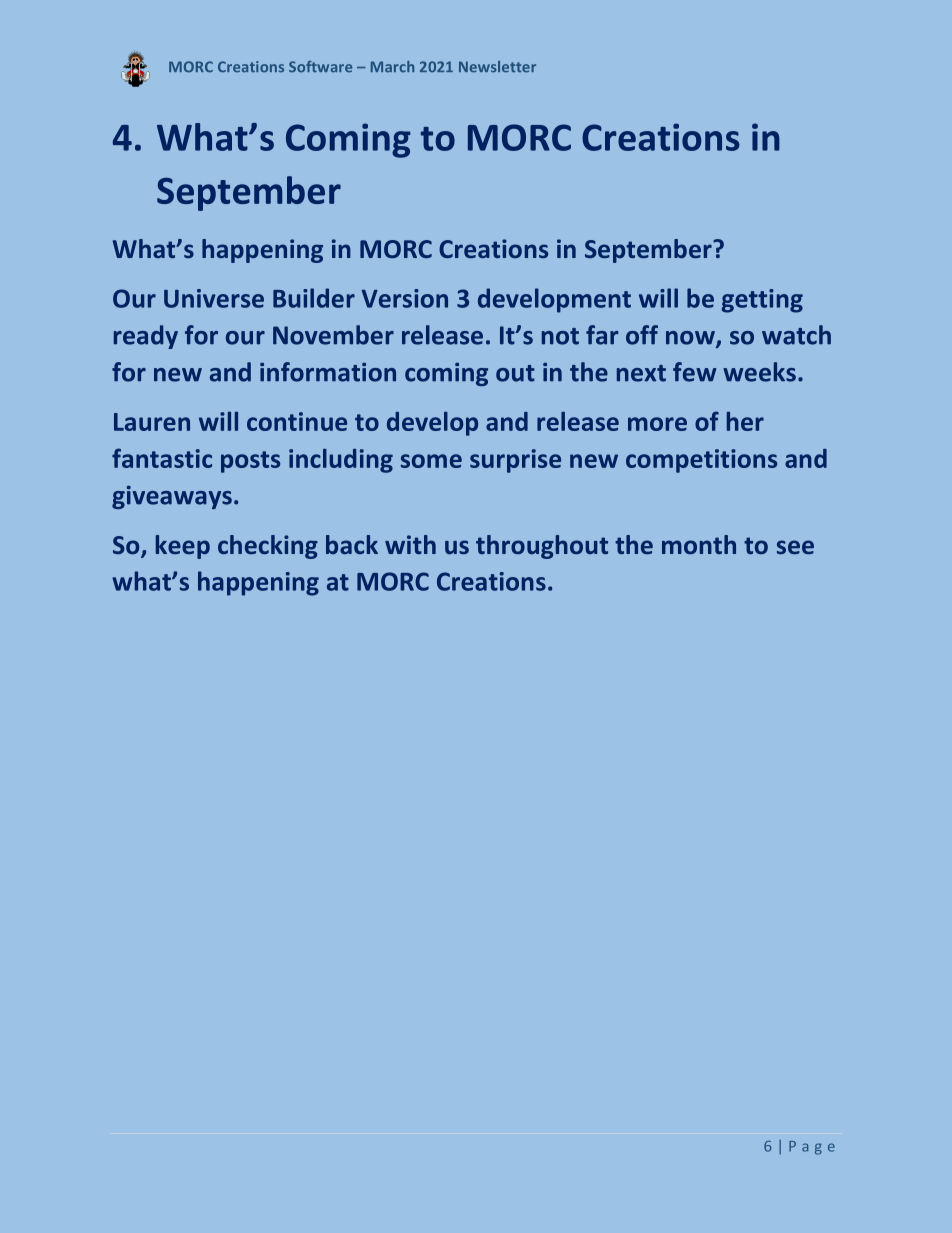 Image resolution: width=952 pixels, height=1233 pixels. What do you see at coordinates (410, 544) in the screenshot?
I see `with` at bounding box center [410, 544].
